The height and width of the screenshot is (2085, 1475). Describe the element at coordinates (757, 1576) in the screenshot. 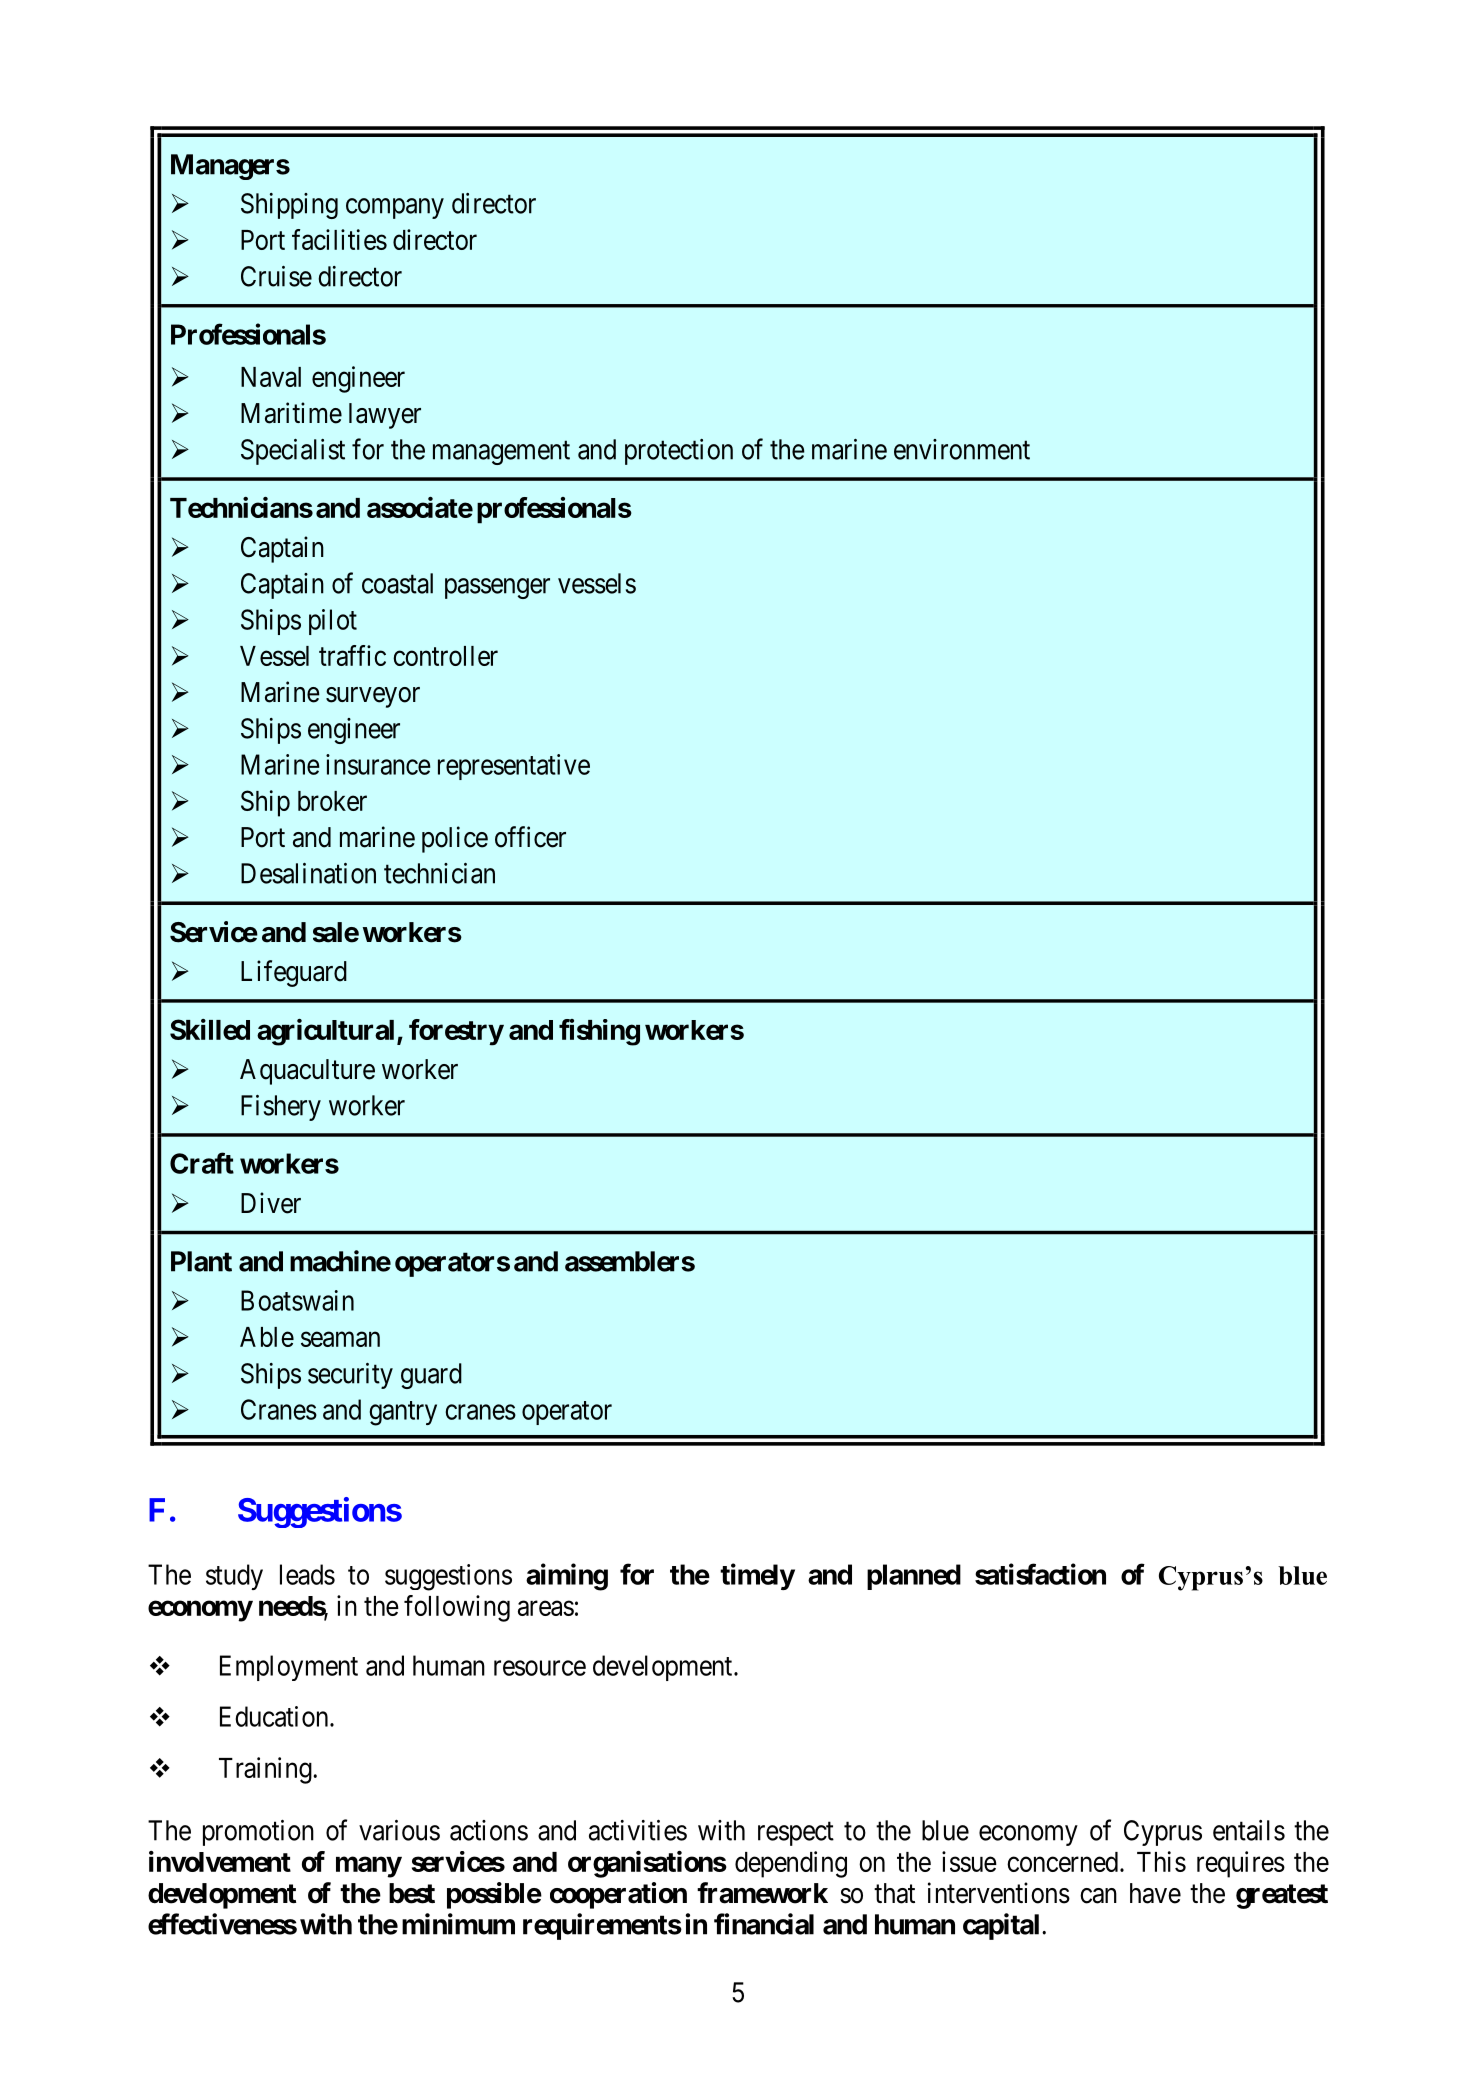

I see `timely` at that location.
